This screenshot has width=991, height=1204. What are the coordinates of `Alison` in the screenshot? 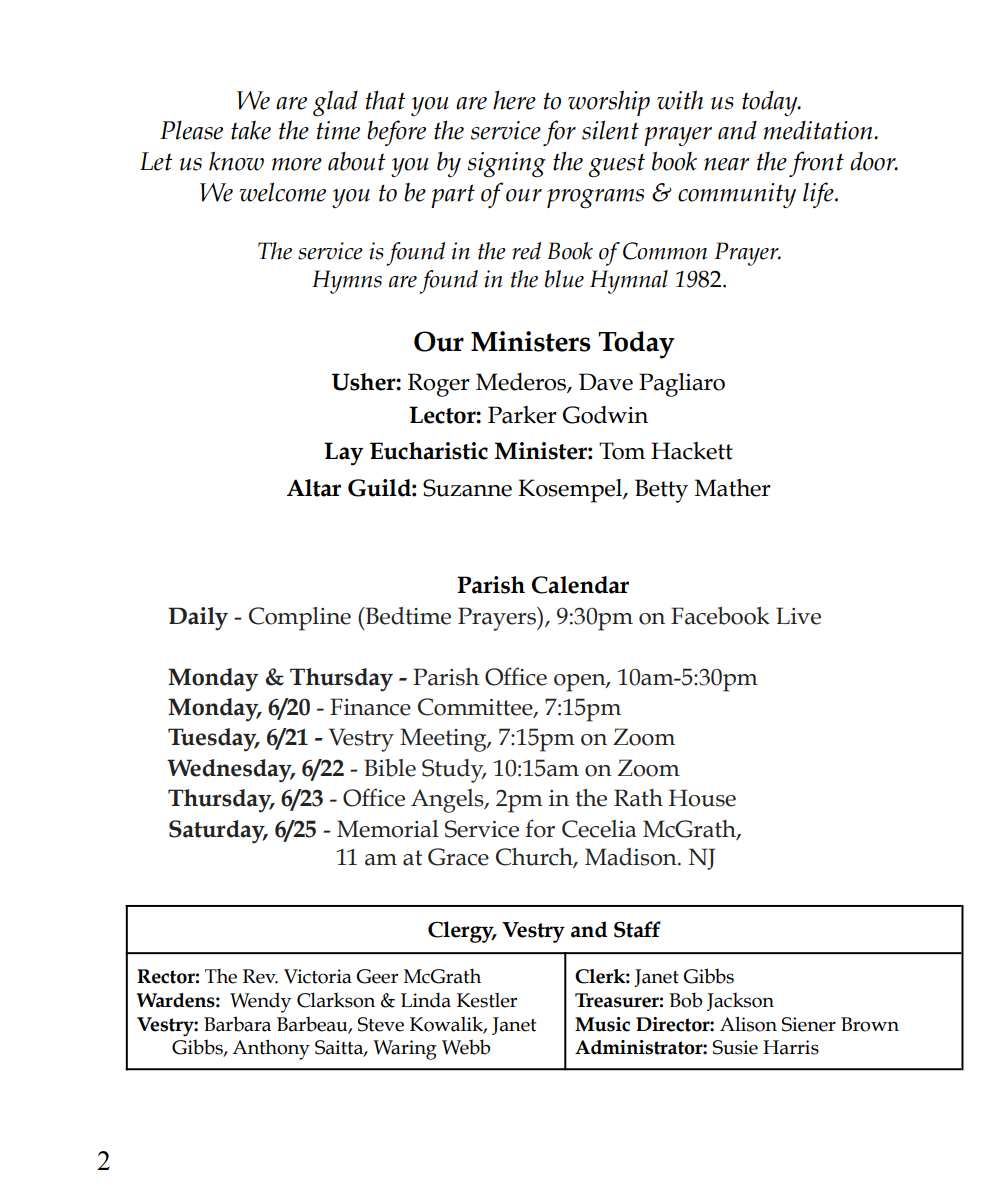 It's located at (748, 1024).
